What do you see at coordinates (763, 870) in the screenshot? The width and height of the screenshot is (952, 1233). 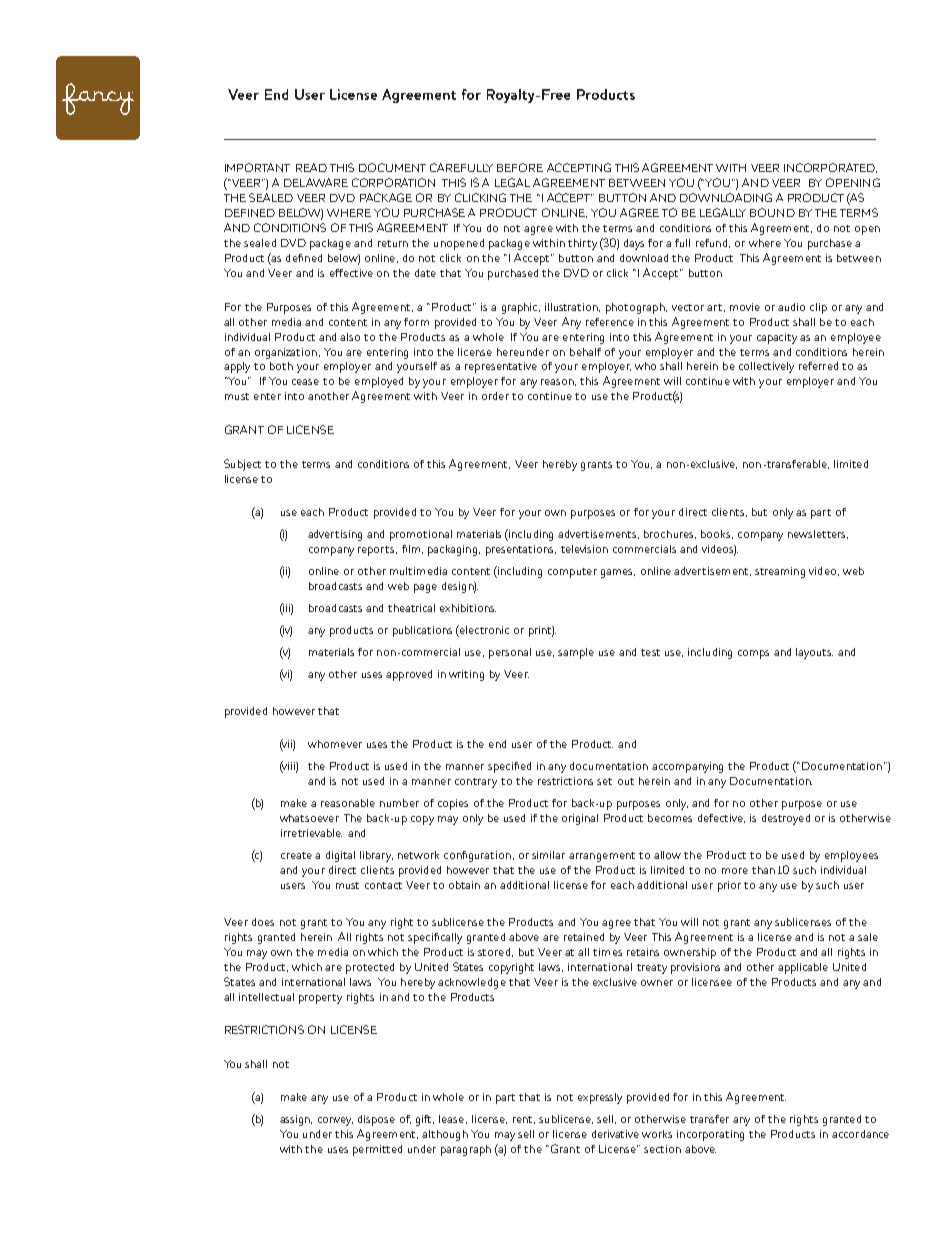 I see `than` at bounding box center [763, 870].
